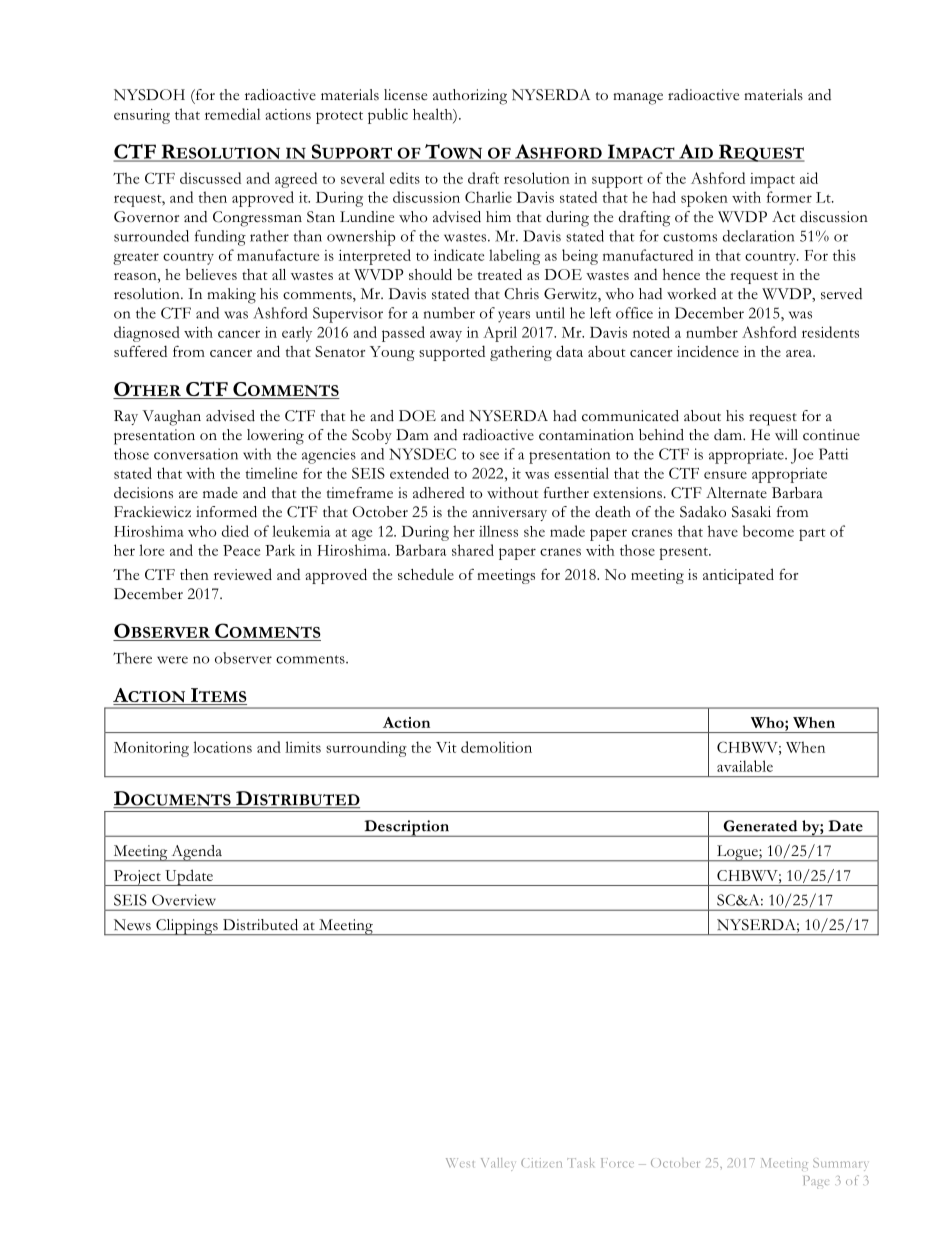 The height and width of the screenshot is (1233, 952). Describe the element at coordinates (497, 1164) in the screenshot. I see `Valley` at that location.
